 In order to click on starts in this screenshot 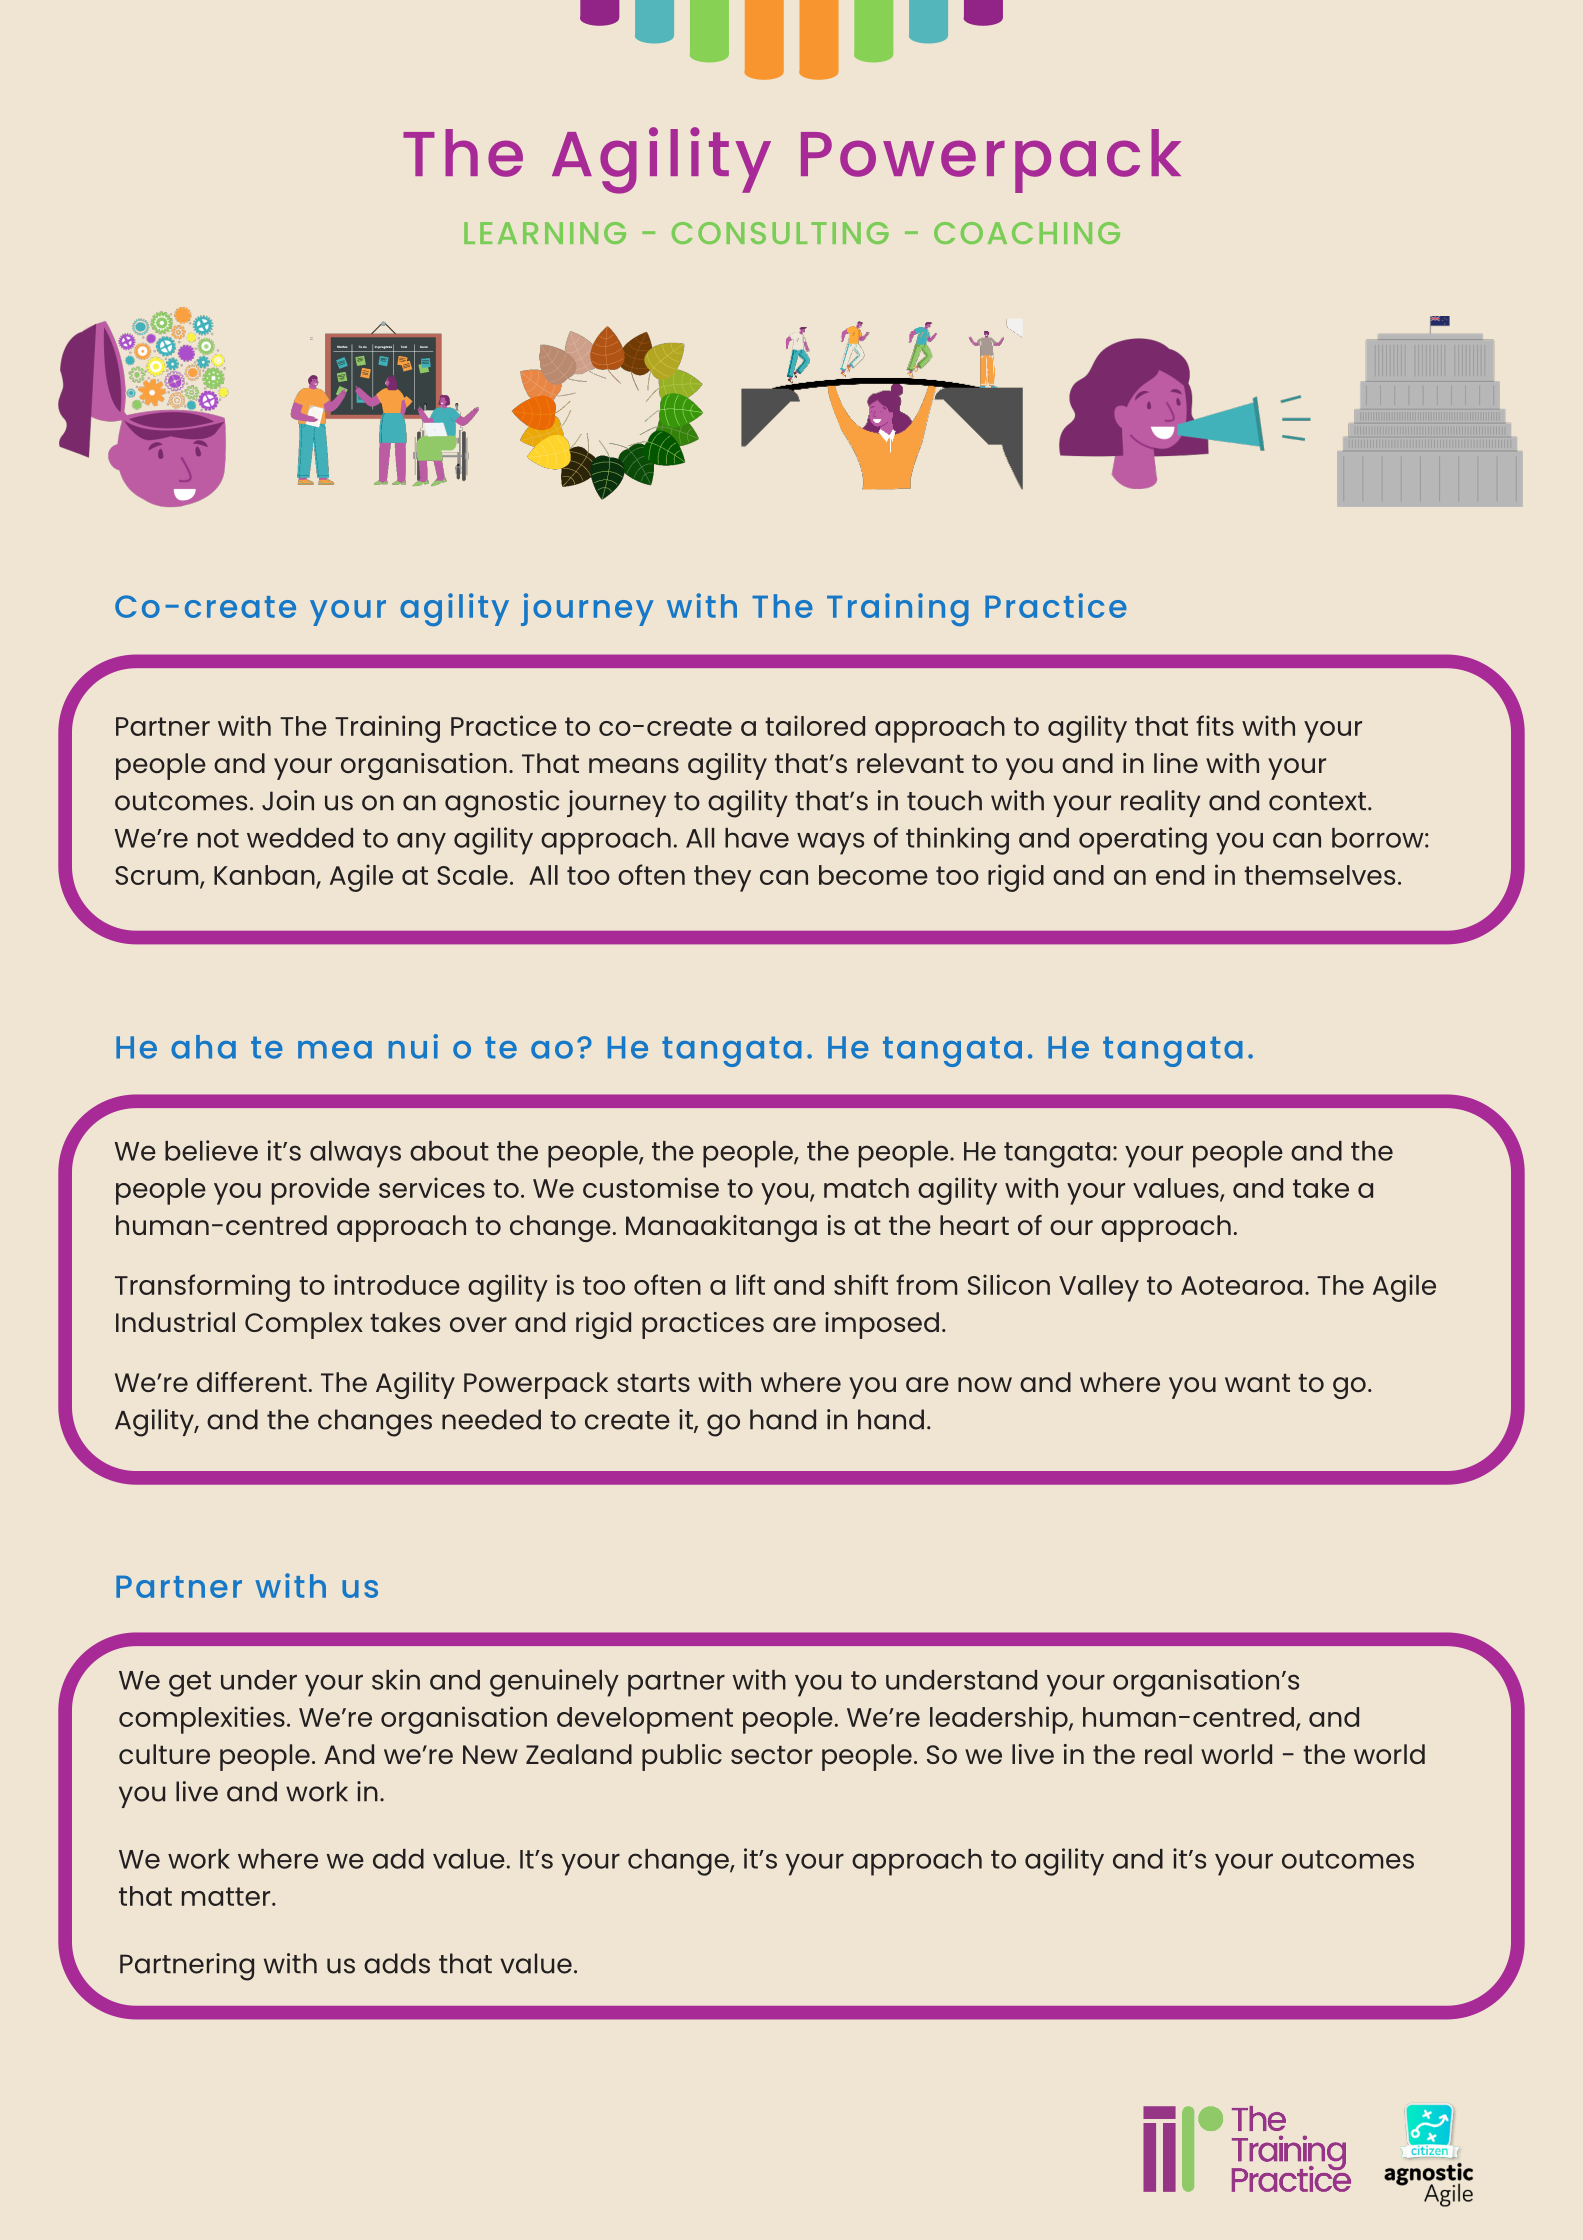, I will do `click(653, 1383)`.
